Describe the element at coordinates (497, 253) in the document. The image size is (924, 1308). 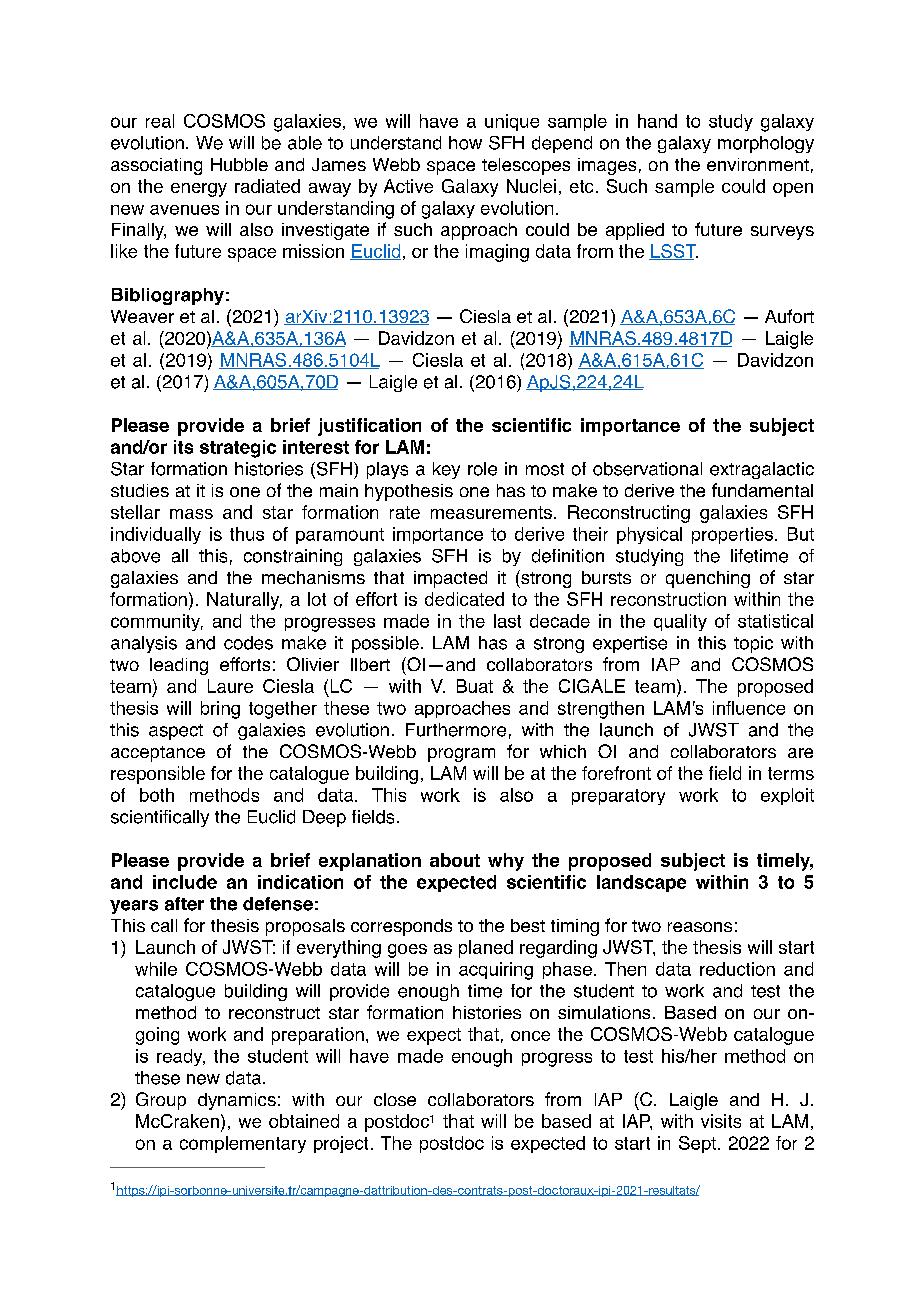
I see `imaging` at that location.
